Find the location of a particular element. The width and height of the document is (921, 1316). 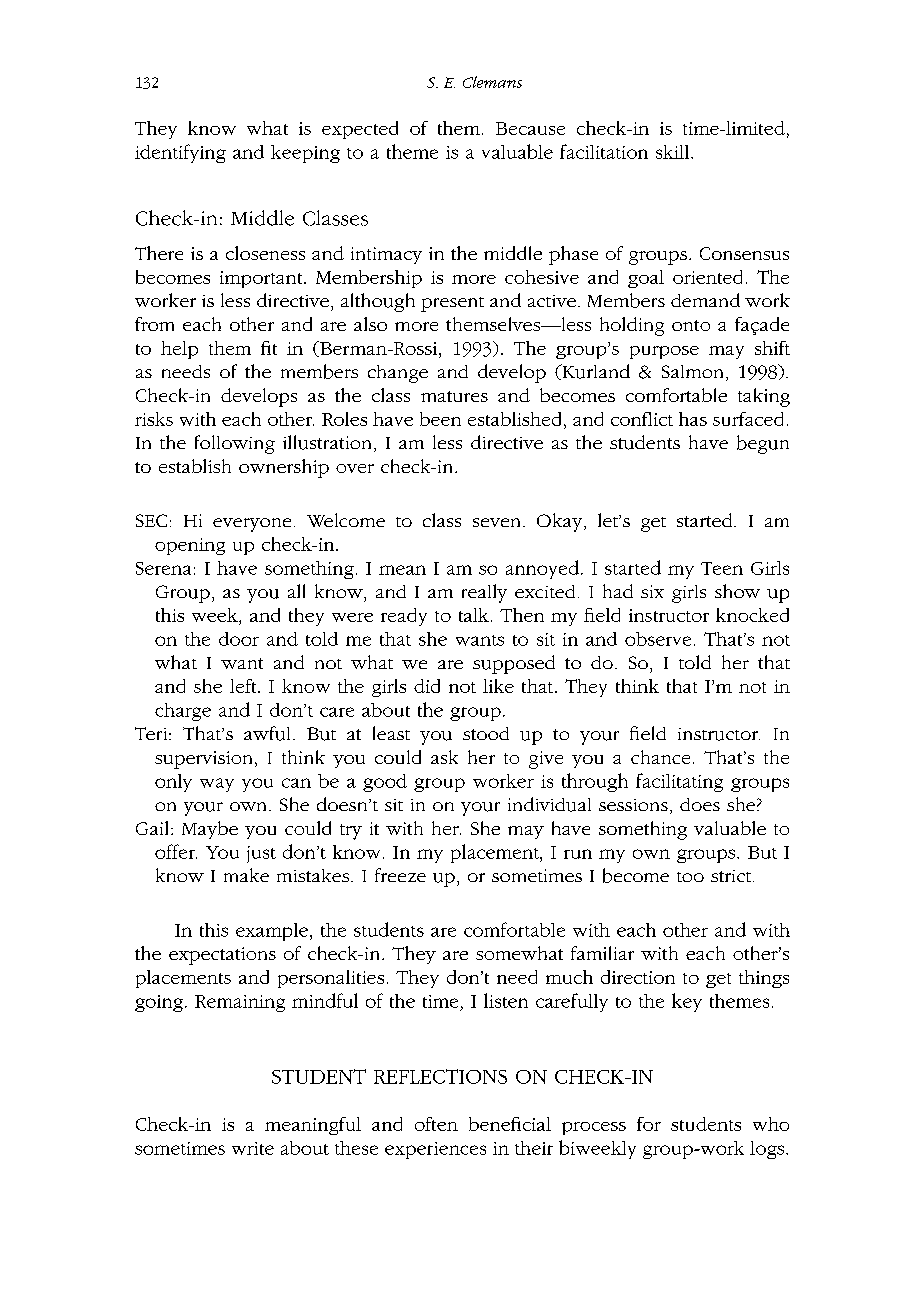

strict is located at coordinates (732, 876).
